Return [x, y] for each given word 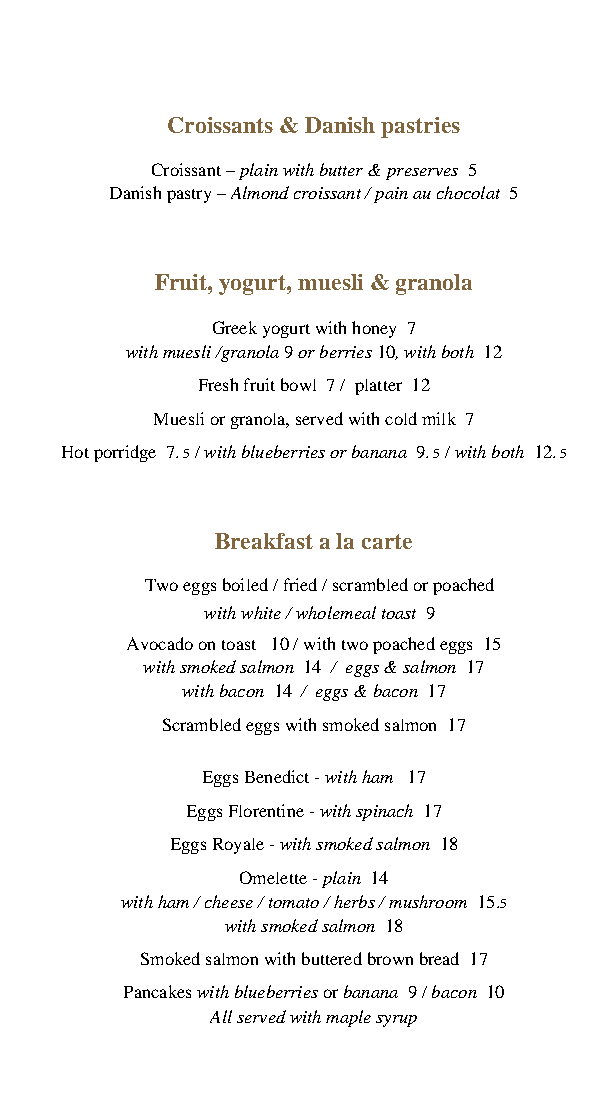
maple [348, 1018]
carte [387, 541]
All [221, 1016]
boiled [245, 584]
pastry [189, 196]
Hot [75, 452]
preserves [422, 174]
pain [391, 195]
